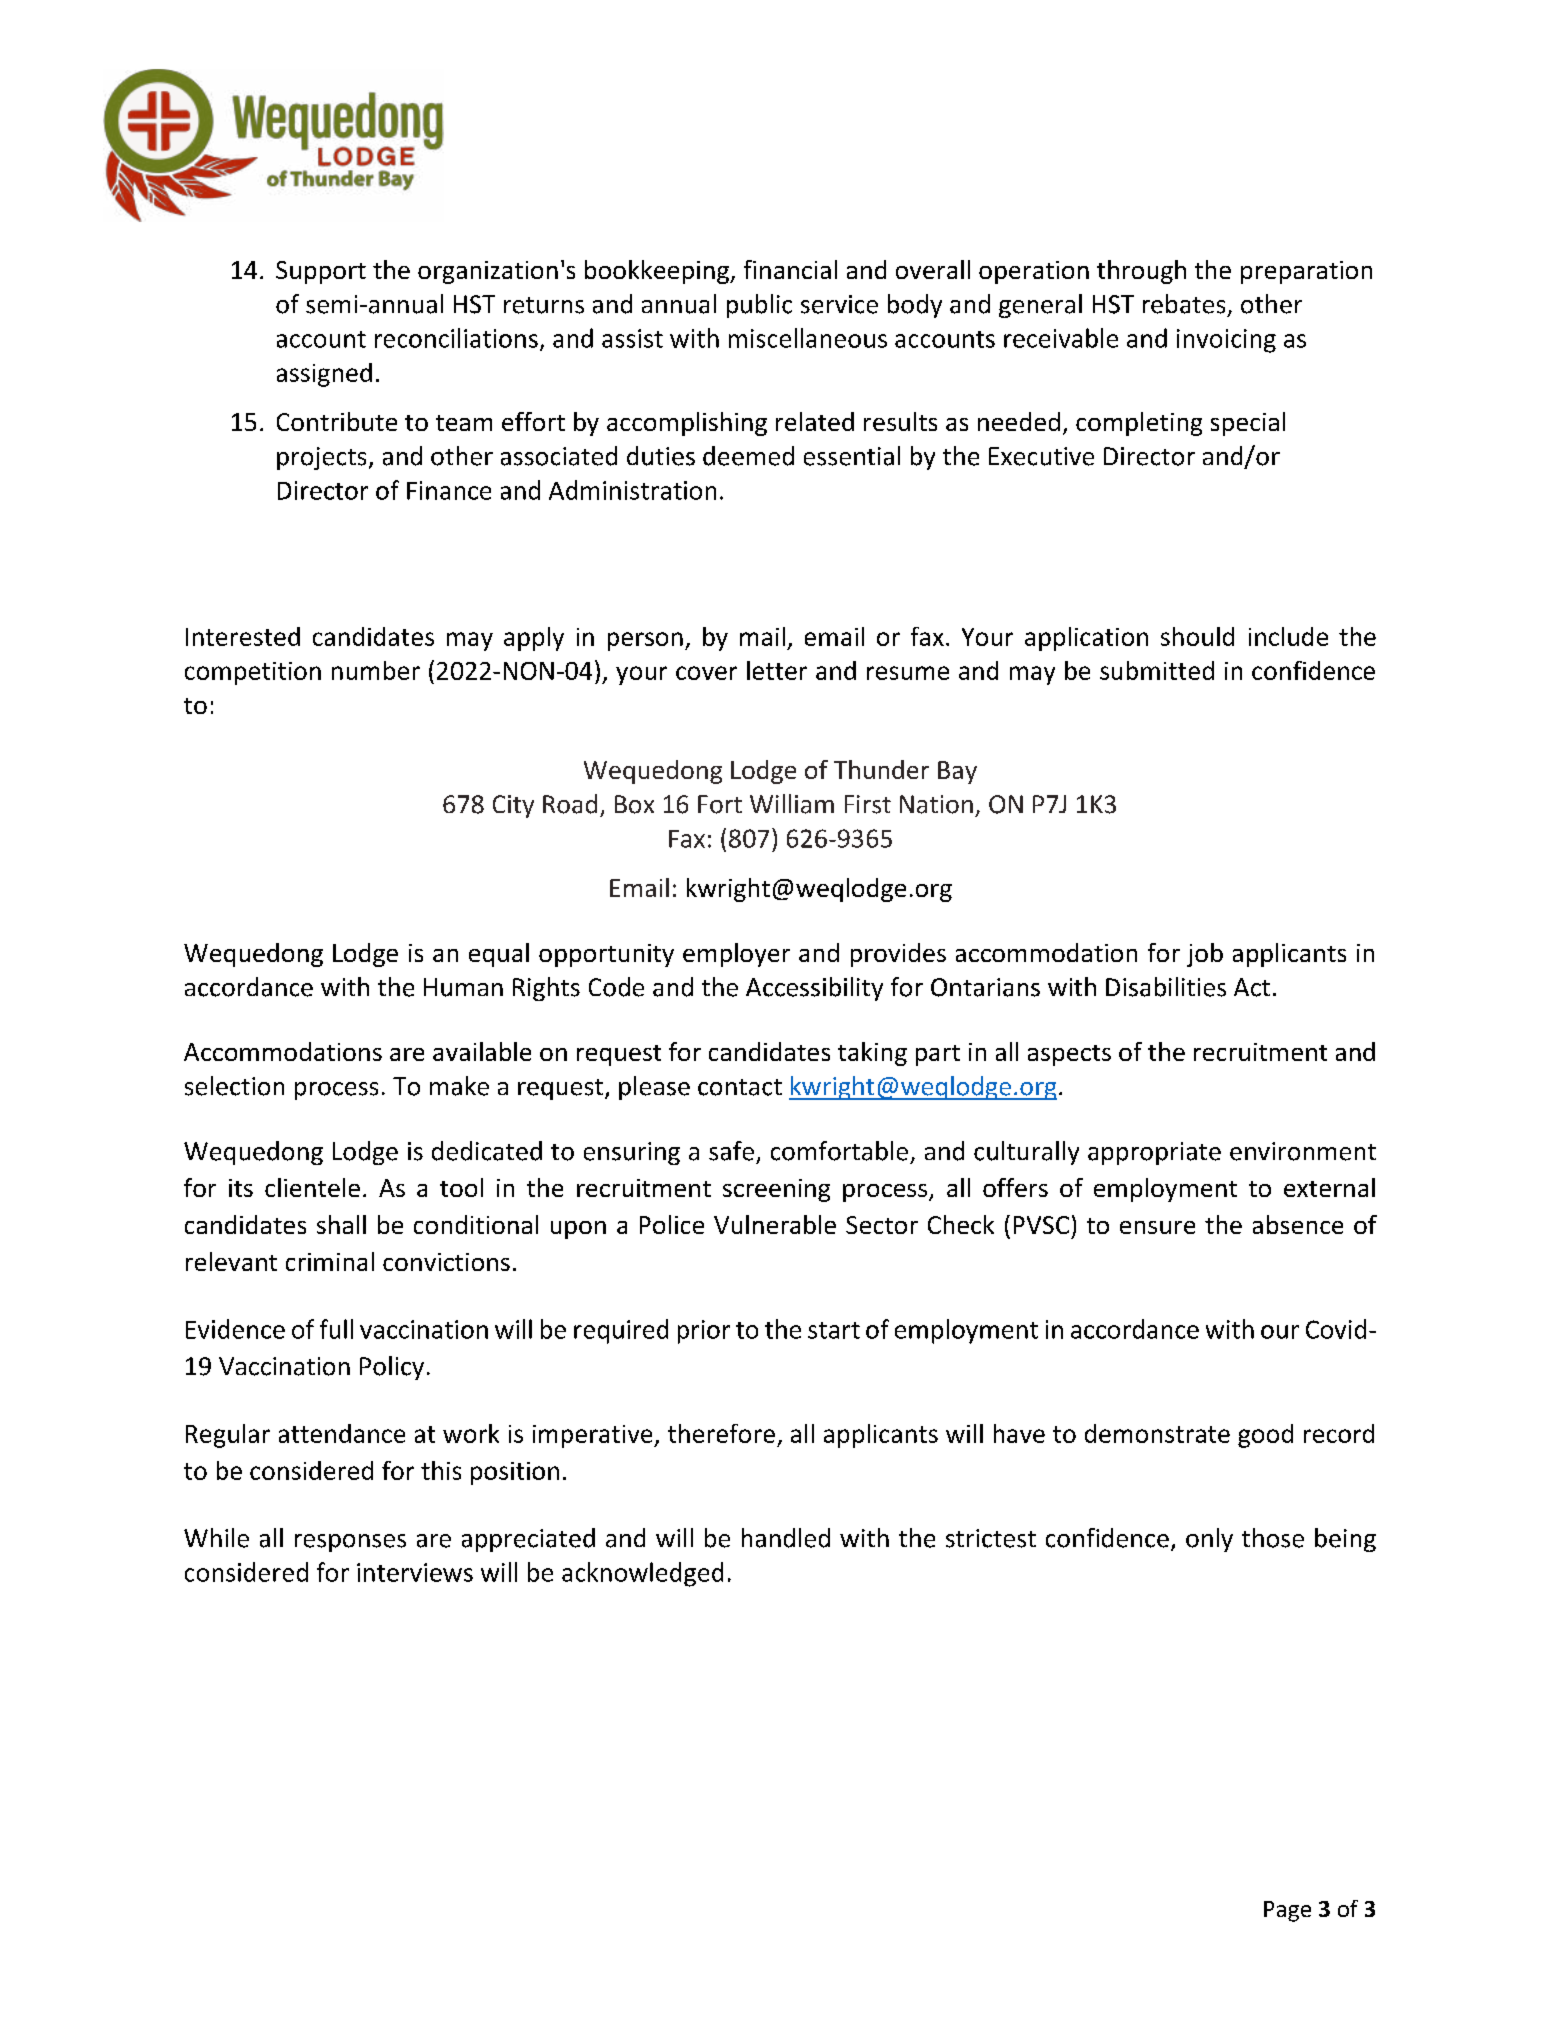 The width and height of the screenshot is (1560, 2019). What do you see at coordinates (415, 1572) in the screenshot?
I see `interviews` at bounding box center [415, 1572].
